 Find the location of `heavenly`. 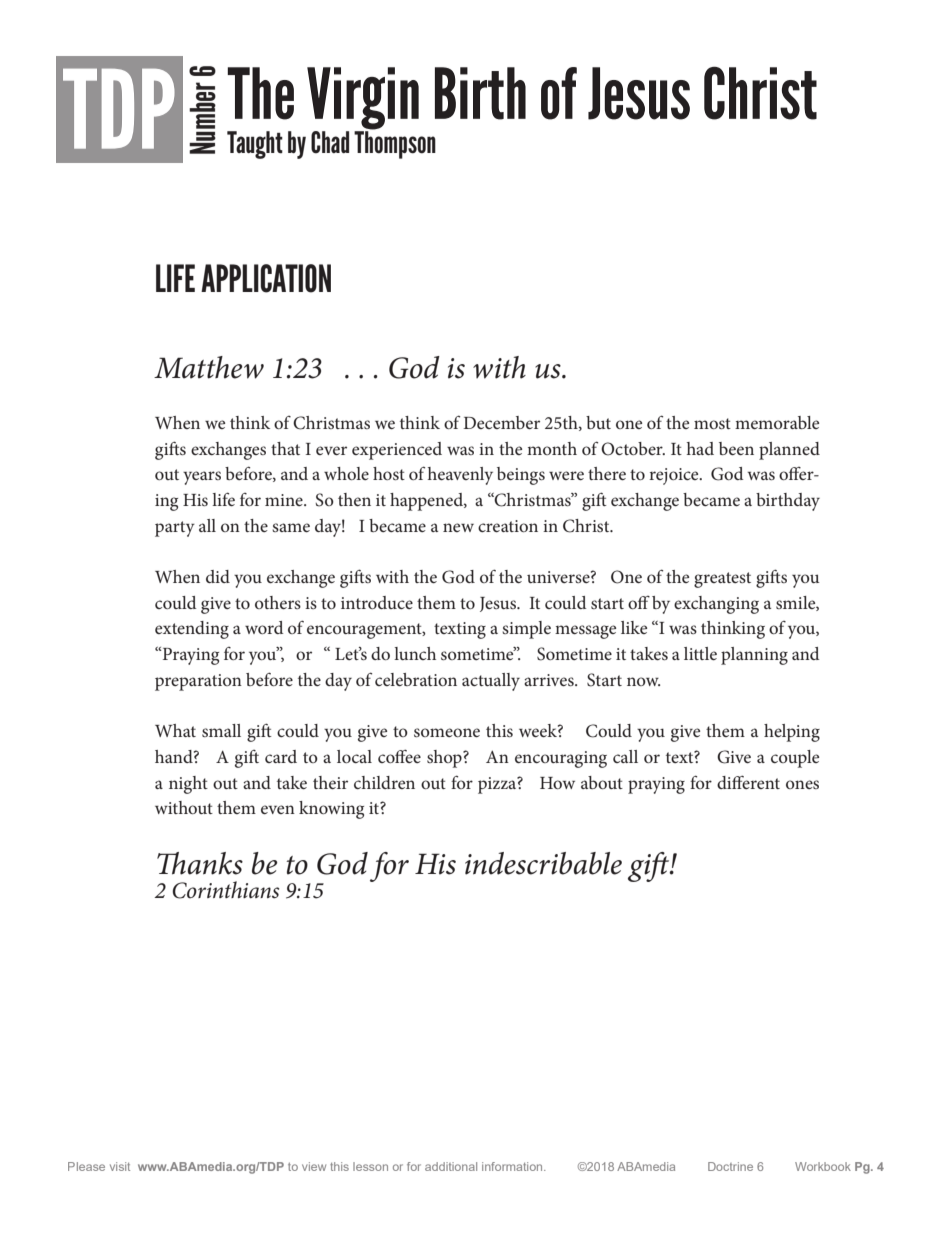

heavenly is located at coordinates (460, 476).
